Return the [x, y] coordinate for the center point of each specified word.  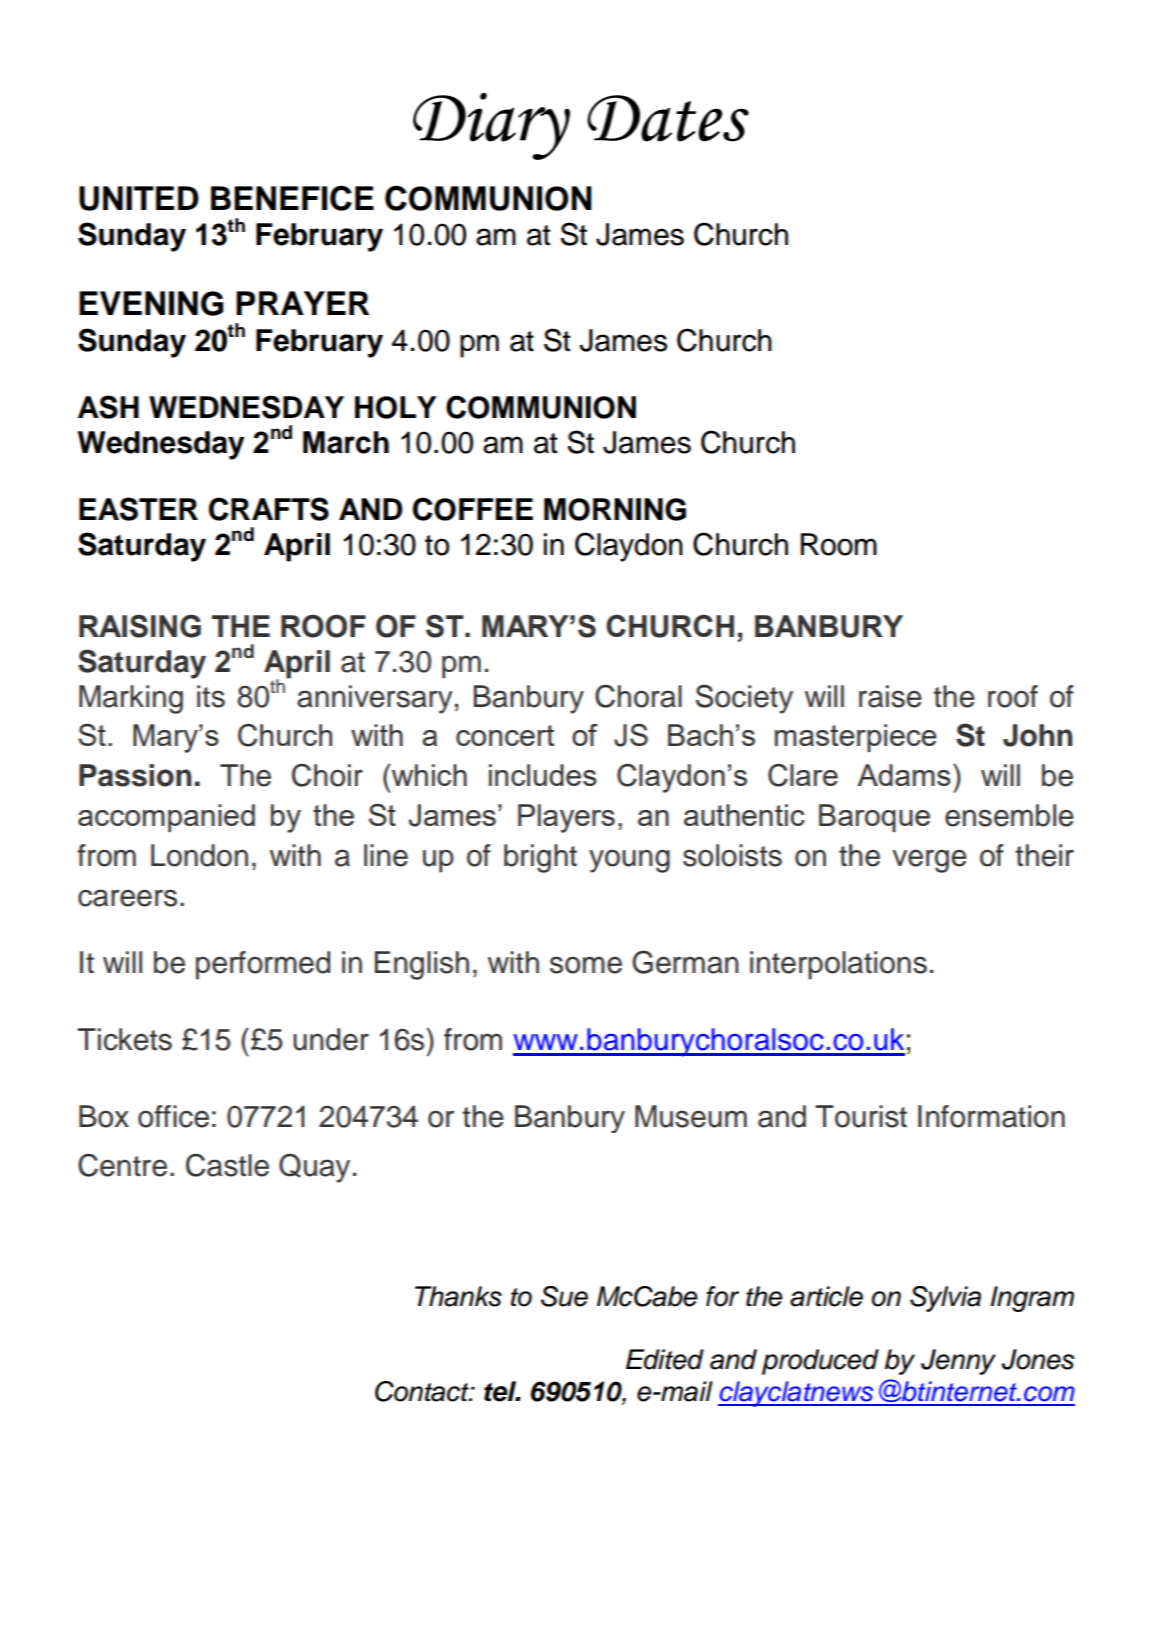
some [586, 965]
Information [991, 1116]
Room [839, 544]
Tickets [124, 1039]
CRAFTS [269, 509]
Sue [564, 1296]
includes [543, 775]
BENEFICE [292, 198]
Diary [491, 126]
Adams [904, 775]
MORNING [615, 509]
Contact [423, 1391]
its [211, 696]
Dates [668, 118]
